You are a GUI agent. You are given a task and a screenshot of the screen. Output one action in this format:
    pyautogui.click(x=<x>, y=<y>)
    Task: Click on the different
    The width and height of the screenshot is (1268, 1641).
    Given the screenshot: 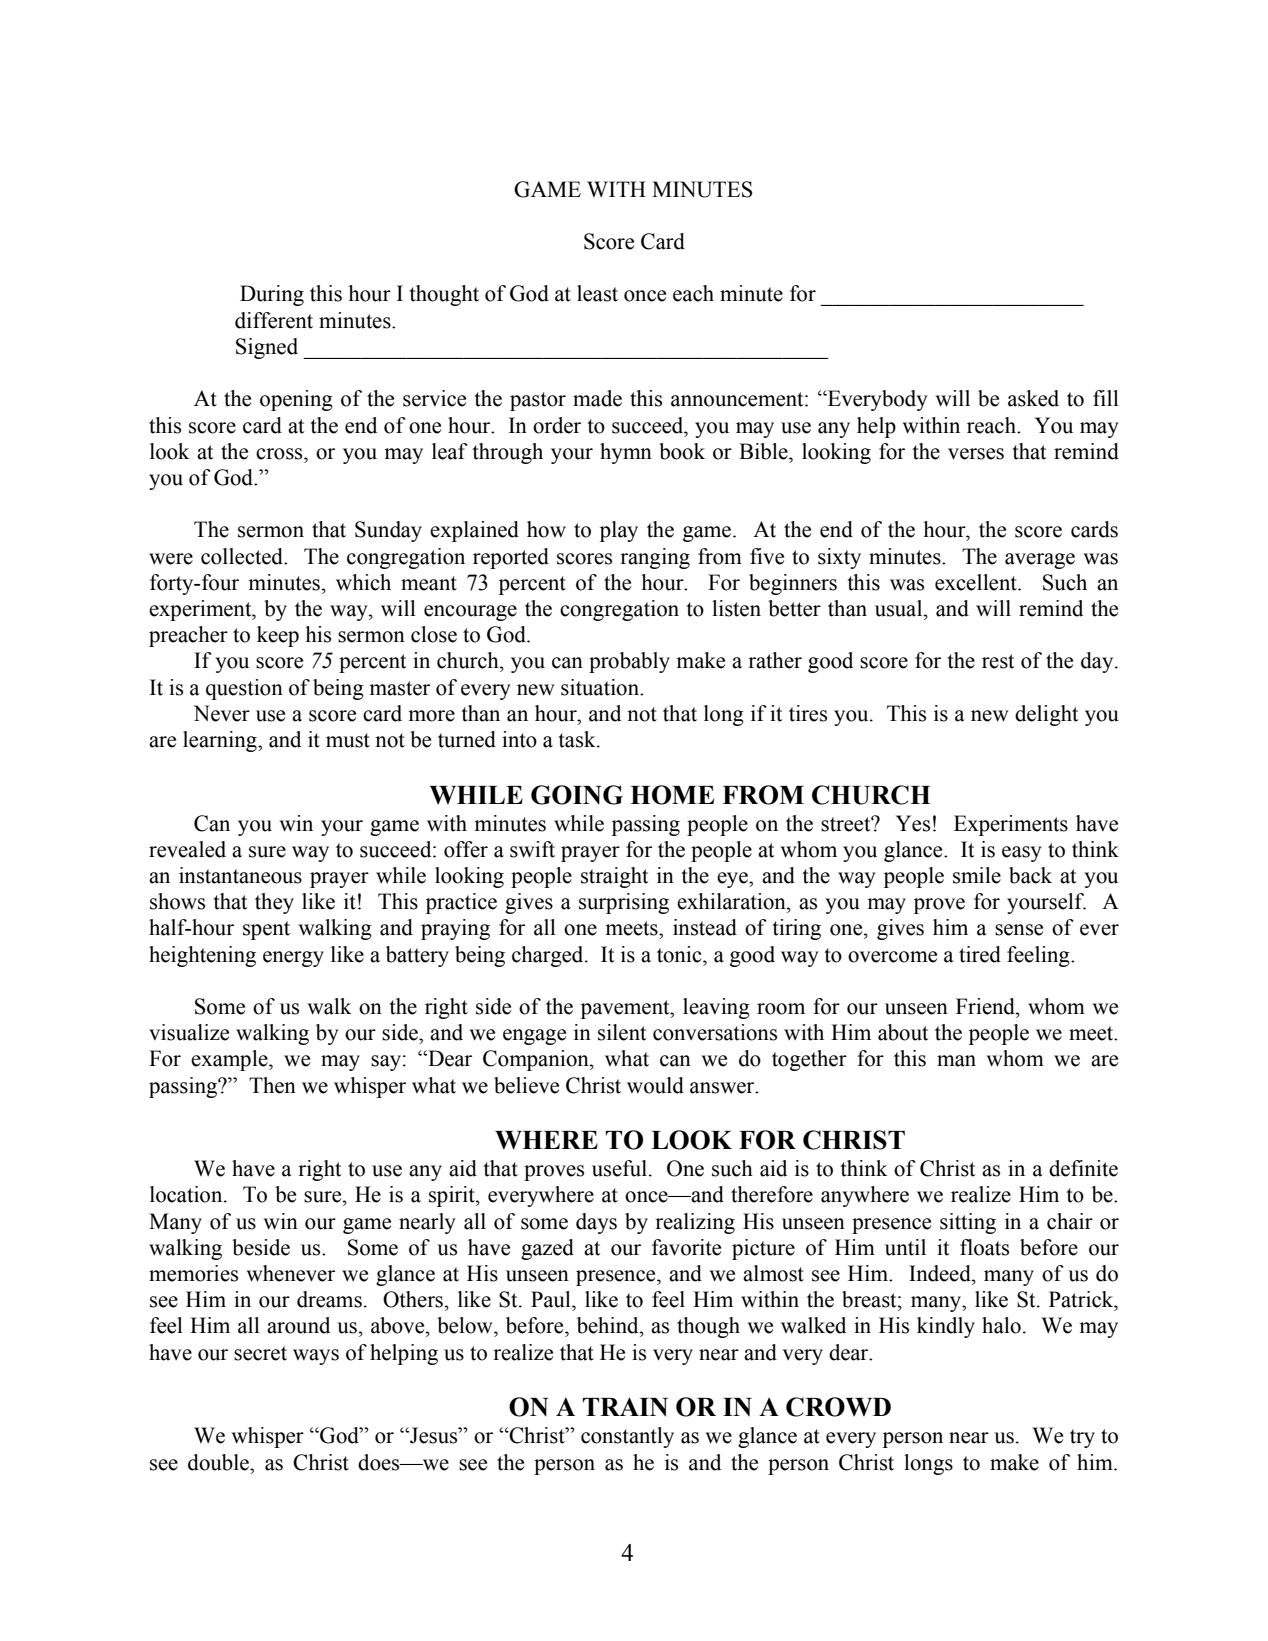 What is the action you would take?
    pyautogui.click(x=274, y=320)
